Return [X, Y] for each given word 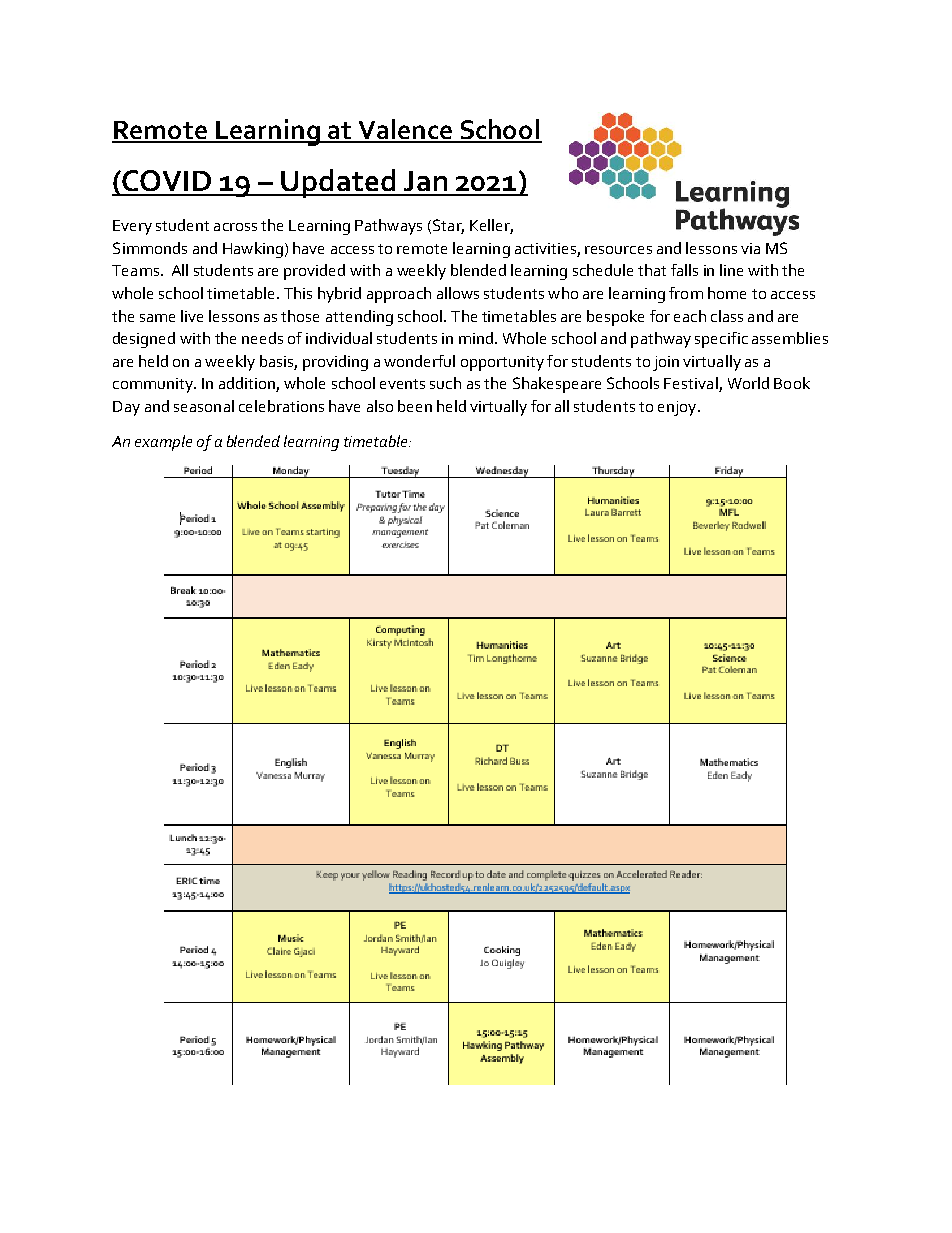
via [750, 248]
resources [618, 250]
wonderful [419, 361]
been [415, 406]
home [727, 293]
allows [458, 293]
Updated [338, 183]
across [235, 227]
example [163, 443]
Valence [405, 130]
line [731, 270]
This [298, 293]
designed [144, 340]
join [666, 363]
